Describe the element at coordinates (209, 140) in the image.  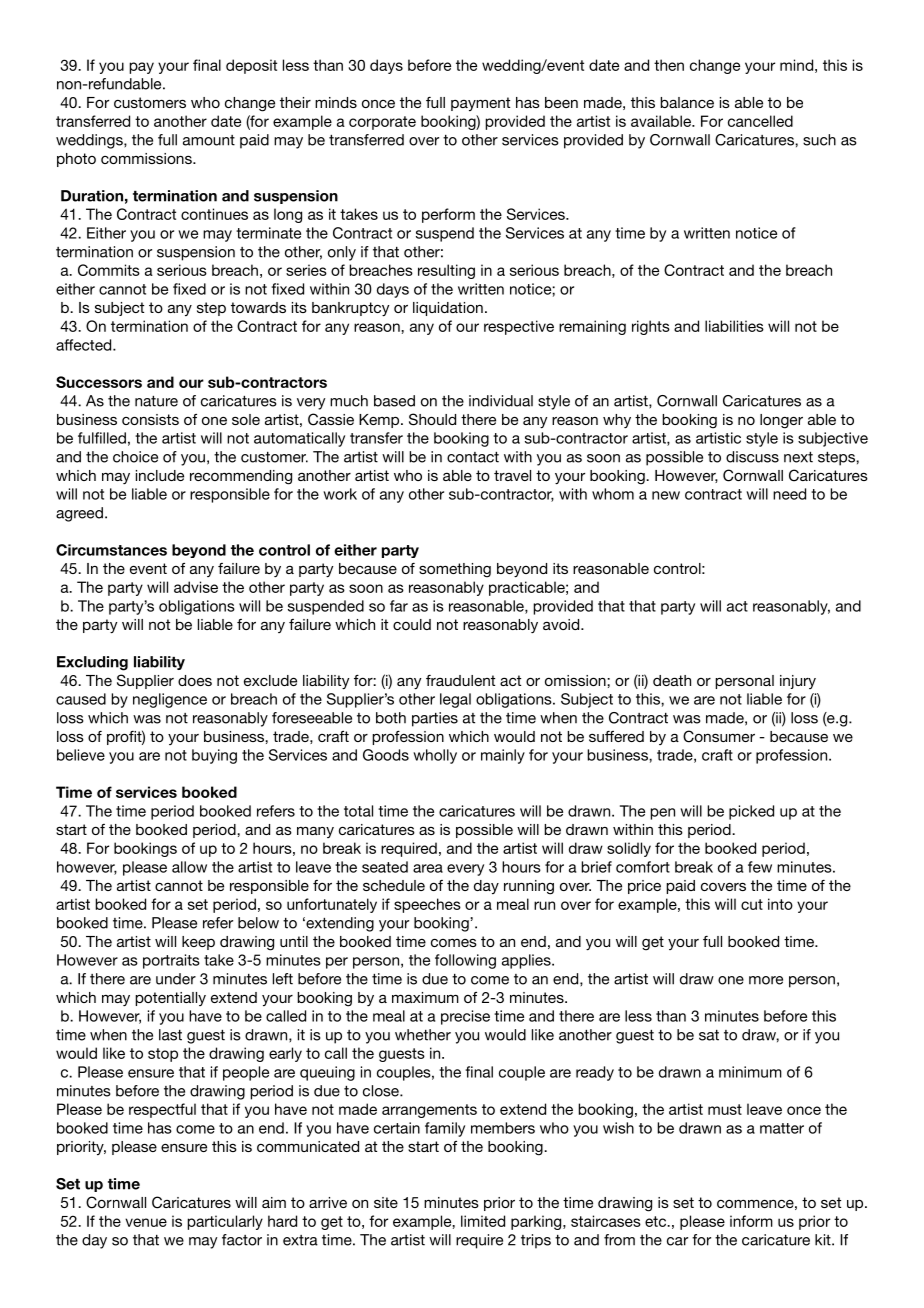
I see `amount` at that location.
